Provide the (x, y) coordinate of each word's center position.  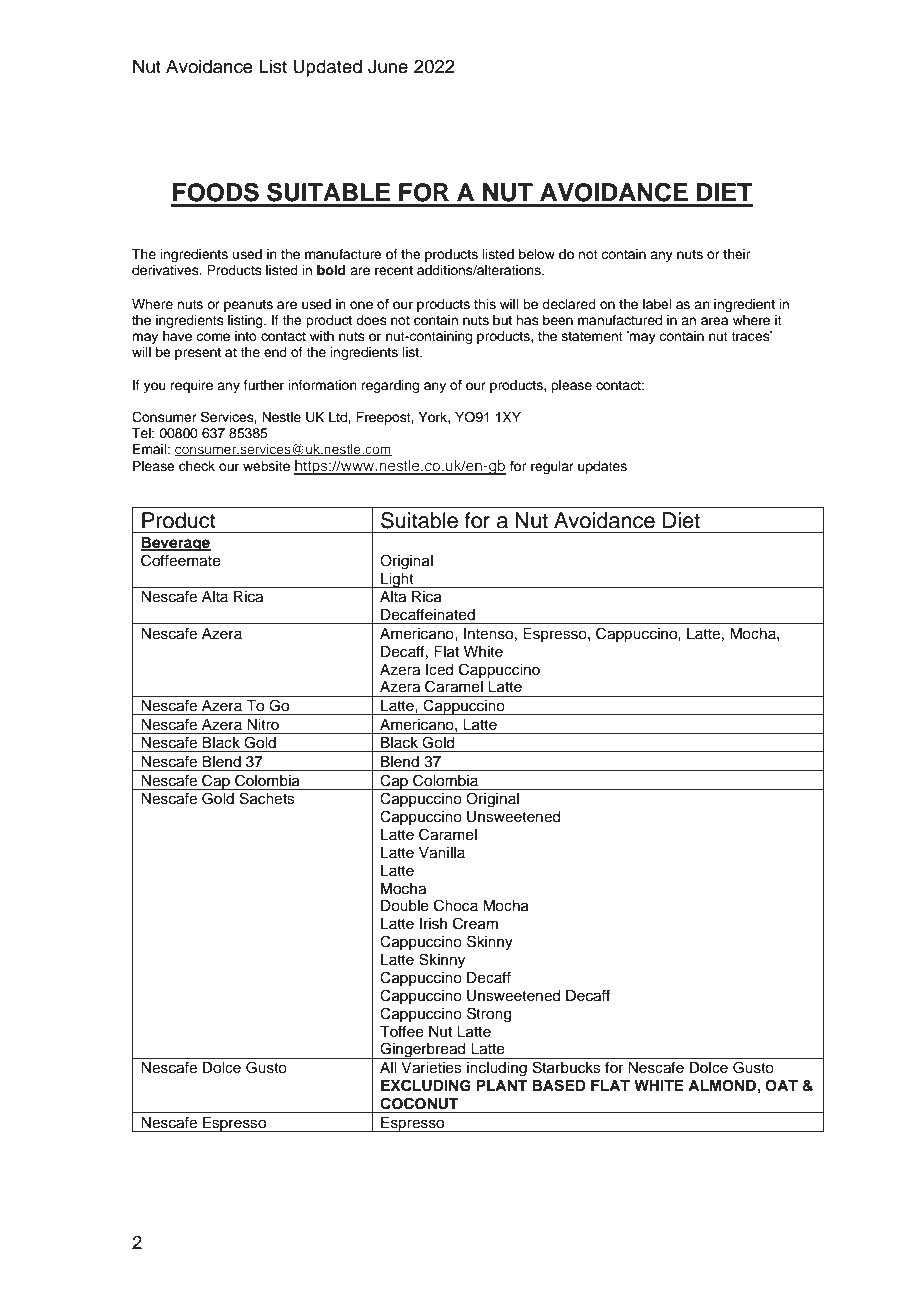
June (388, 66)
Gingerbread (423, 1050)
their (737, 254)
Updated (327, 68)
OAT (781, 1086)
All (388, 1067)
